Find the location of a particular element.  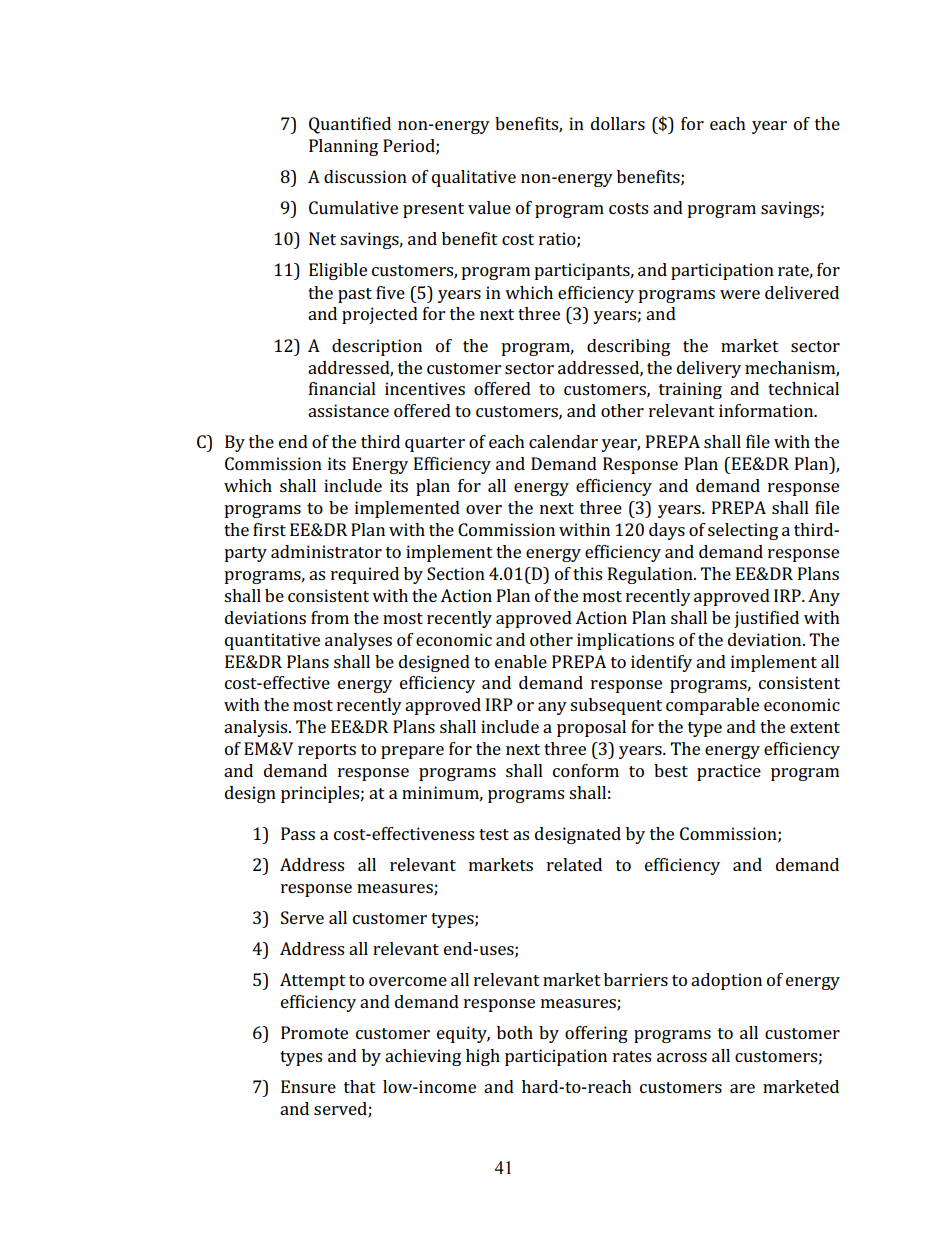

dollars is located at coordinates (618, 123).
